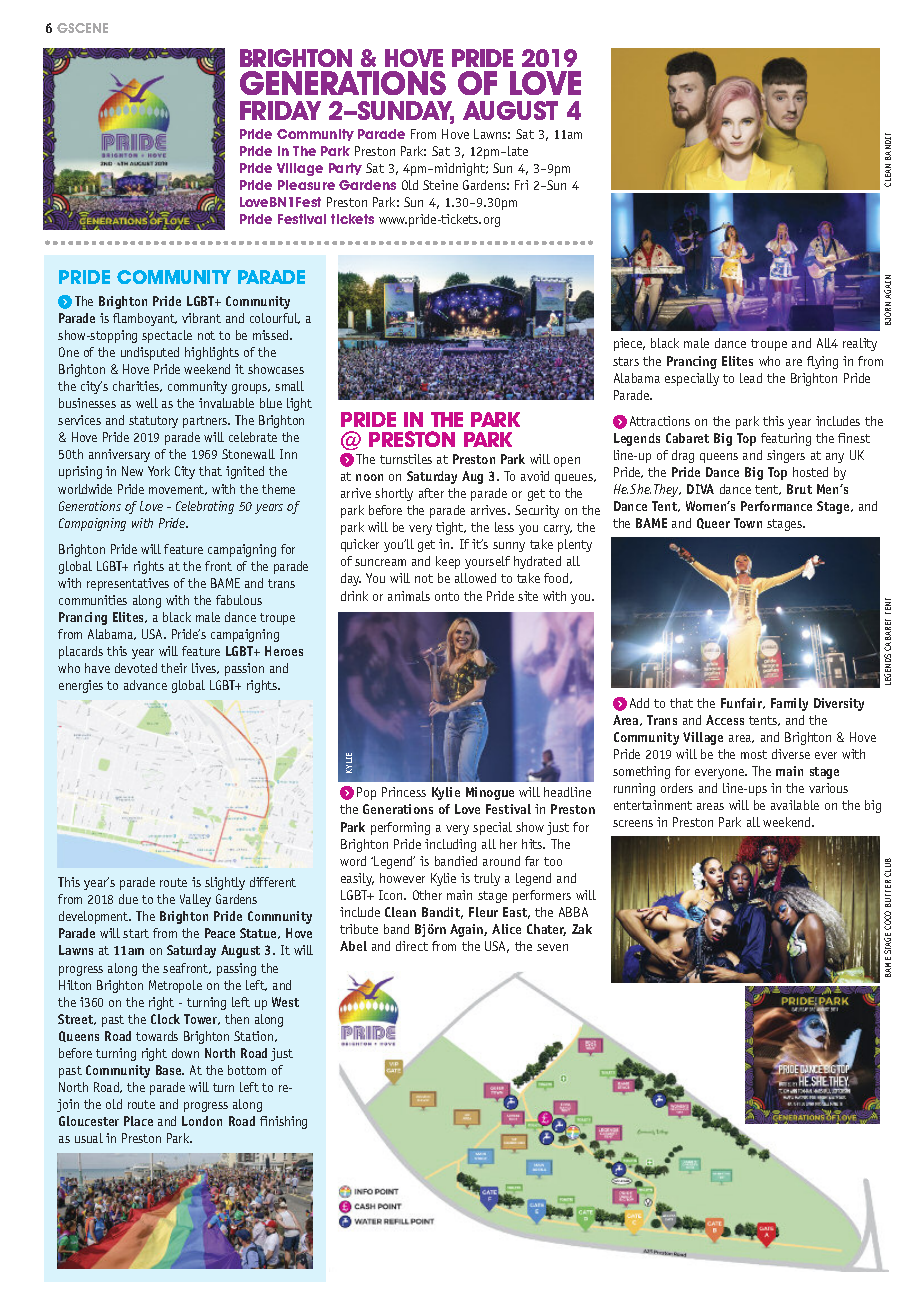 This image has width=924, height=1308. Describe the element at coordinates (159, 471) in the image. I see `York` at that location.
